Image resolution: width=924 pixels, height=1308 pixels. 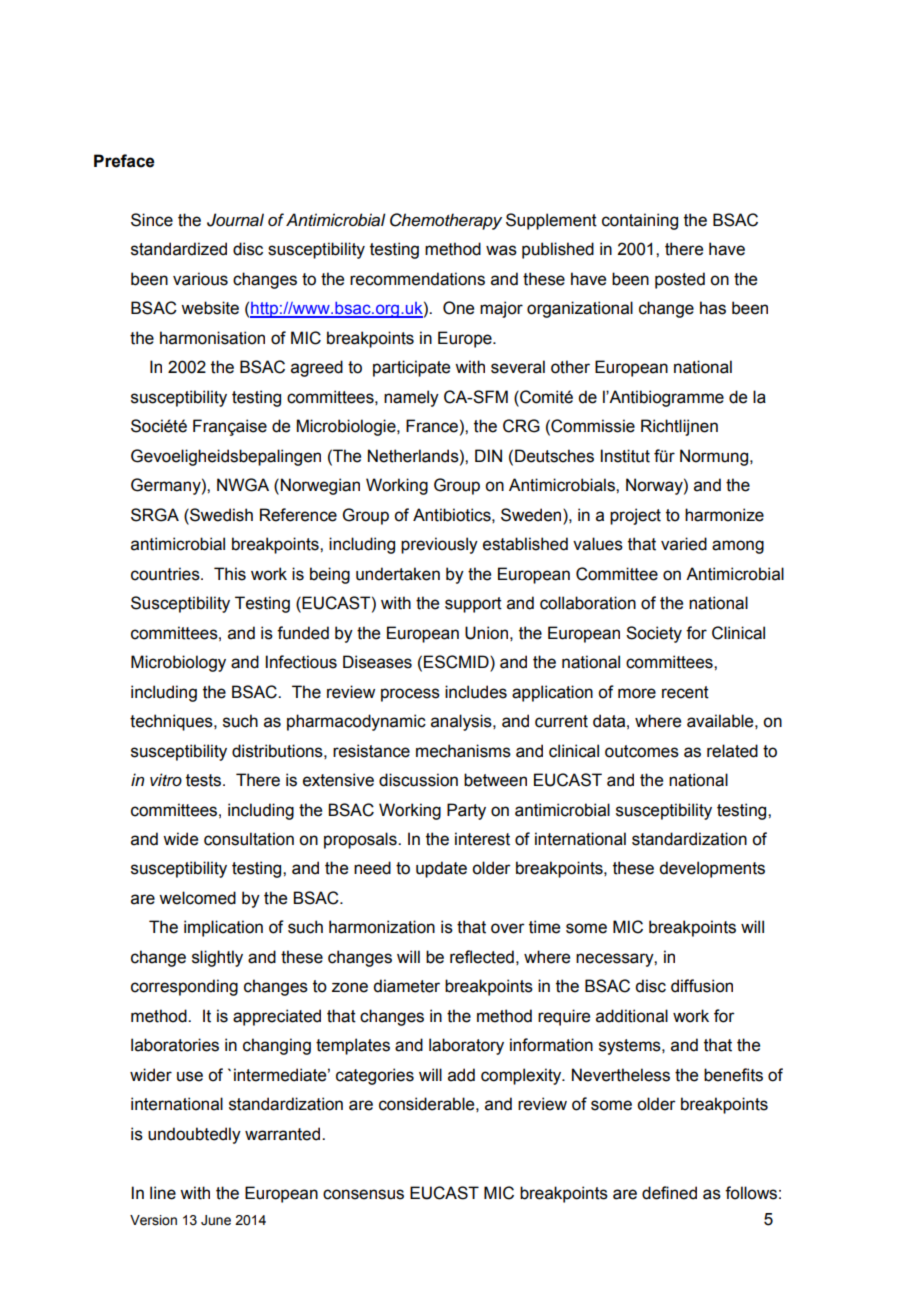 I want to click on process, so click(x=410, y=695).
